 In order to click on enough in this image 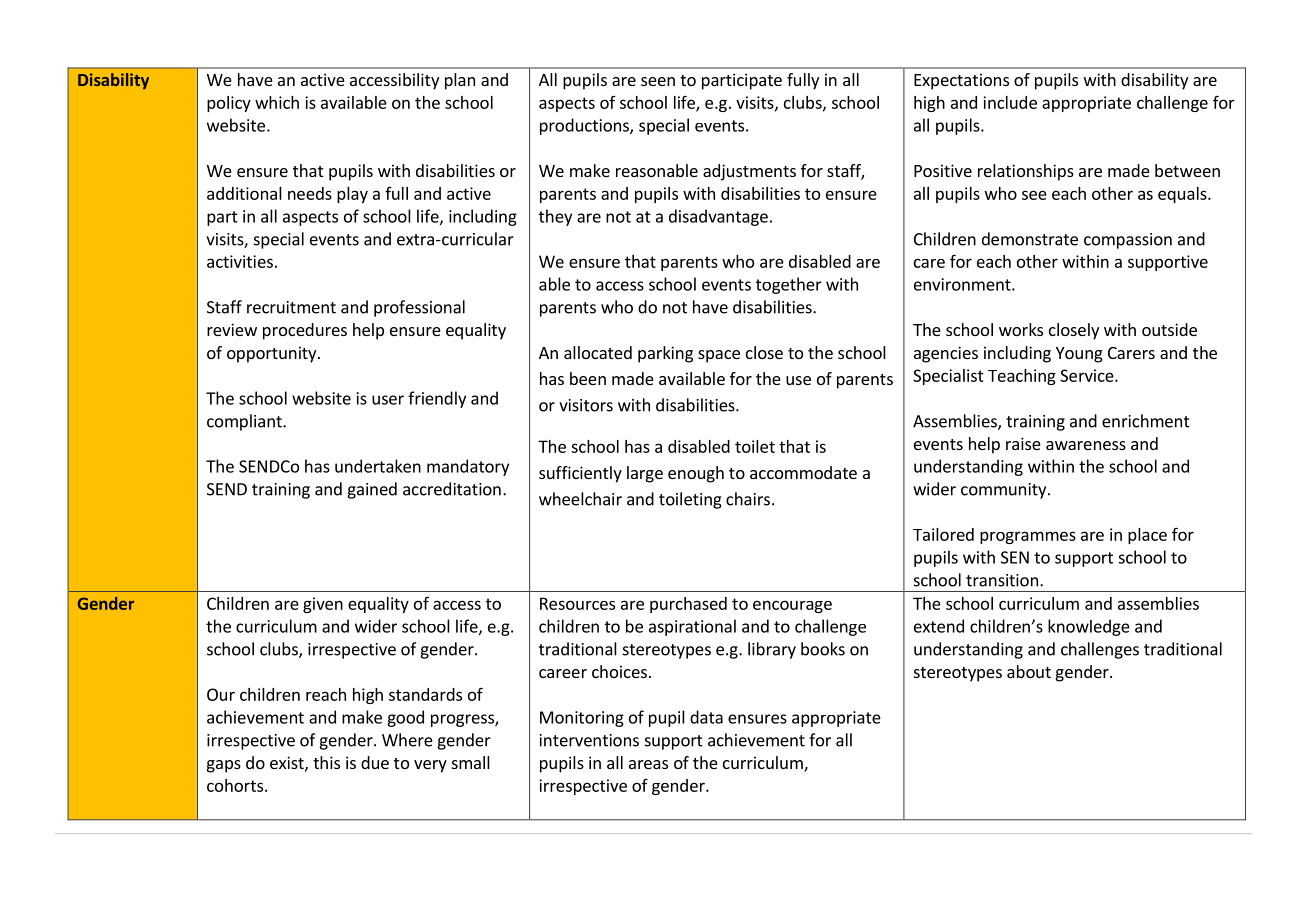, I will do `click(696, 474)`.
